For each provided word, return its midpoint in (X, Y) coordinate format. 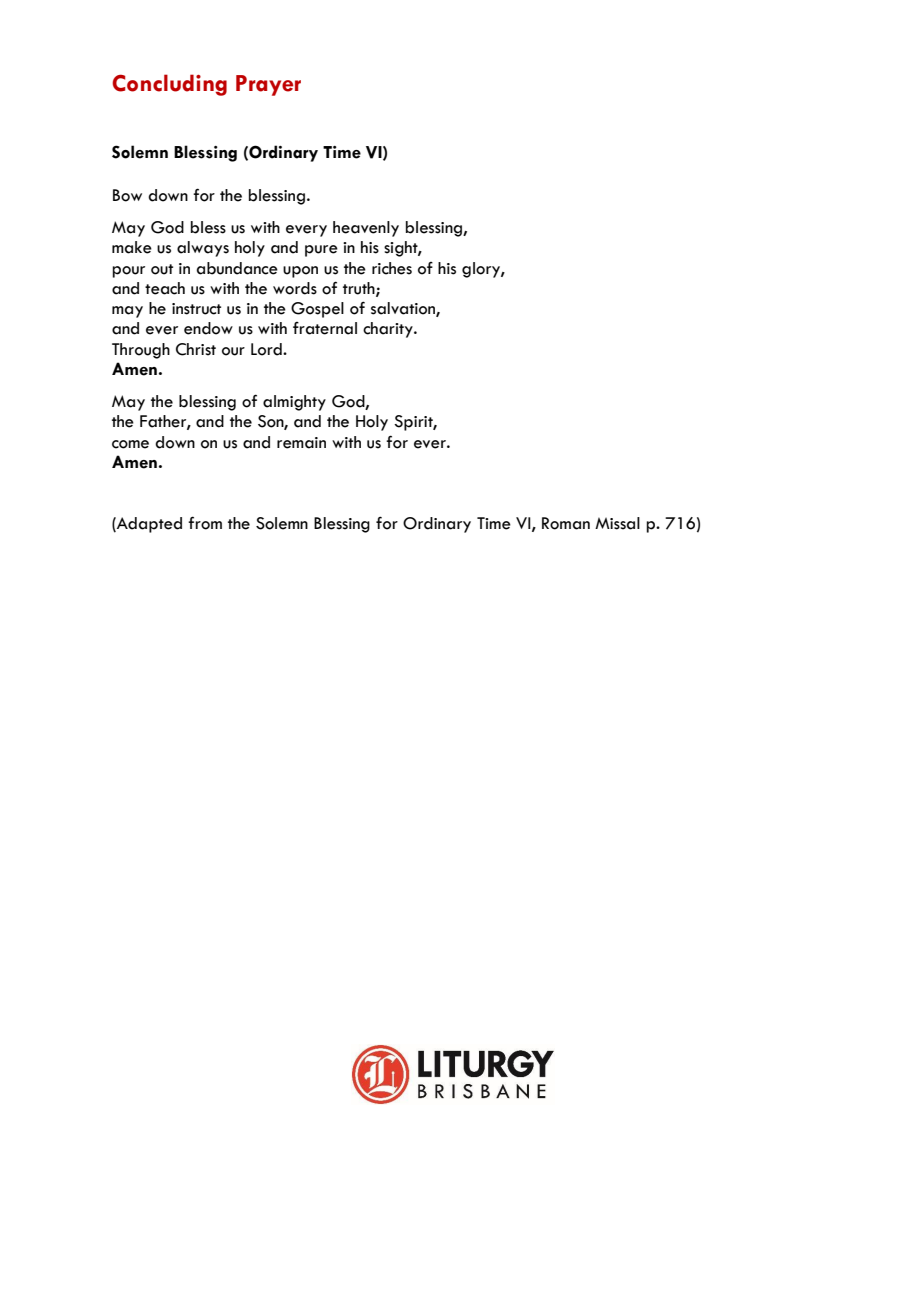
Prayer (268, 85)
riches (392, 268)
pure (321, 251)
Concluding (169, 85)
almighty (294, 403)
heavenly (366, 229)
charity (389, 330)
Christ (196, 349)
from (205, 523)
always (203, 249)
